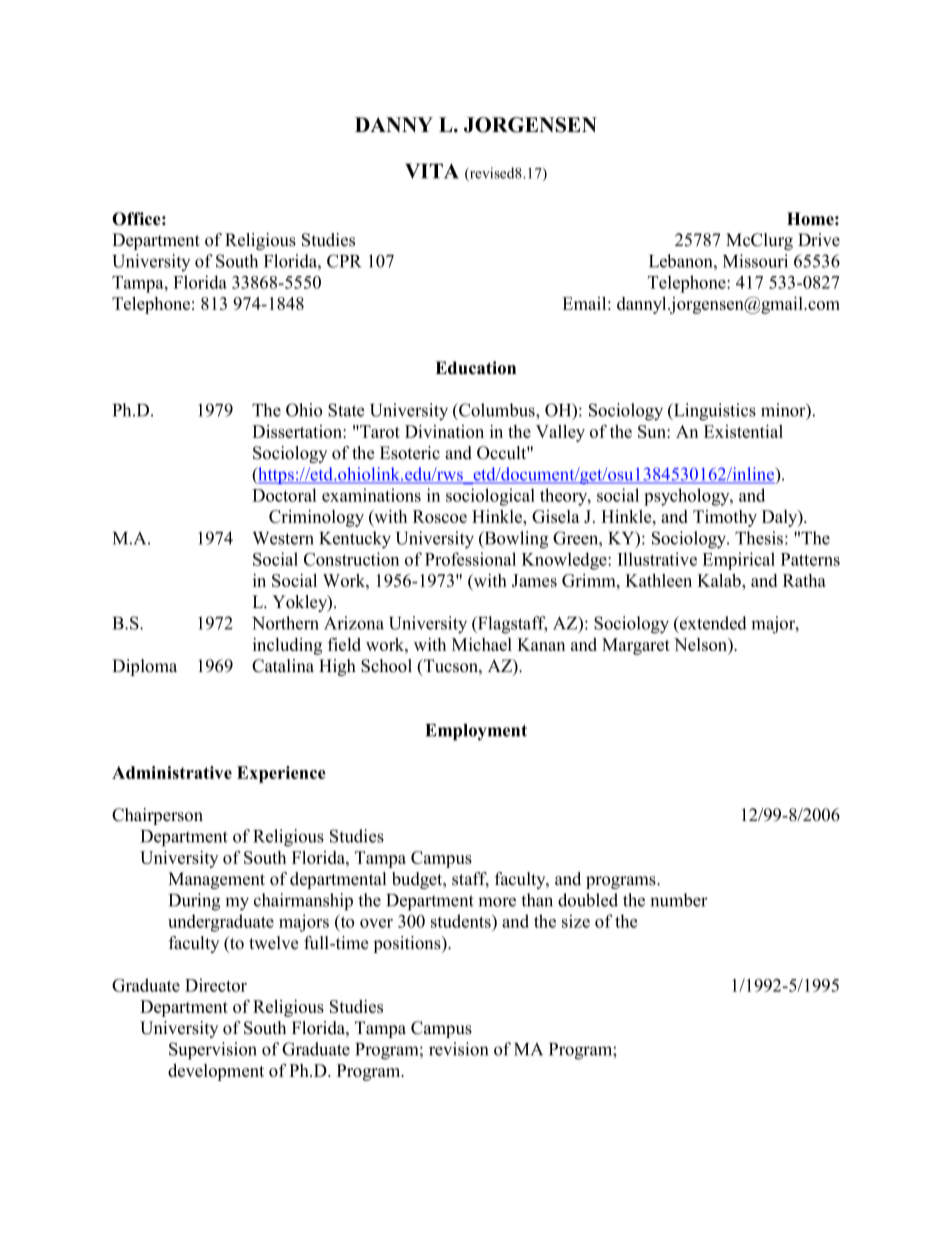 The width and height of the page is (952, 1233). Describe the element at coordinates (216, 880) in the page. I see `Management` at that location.
